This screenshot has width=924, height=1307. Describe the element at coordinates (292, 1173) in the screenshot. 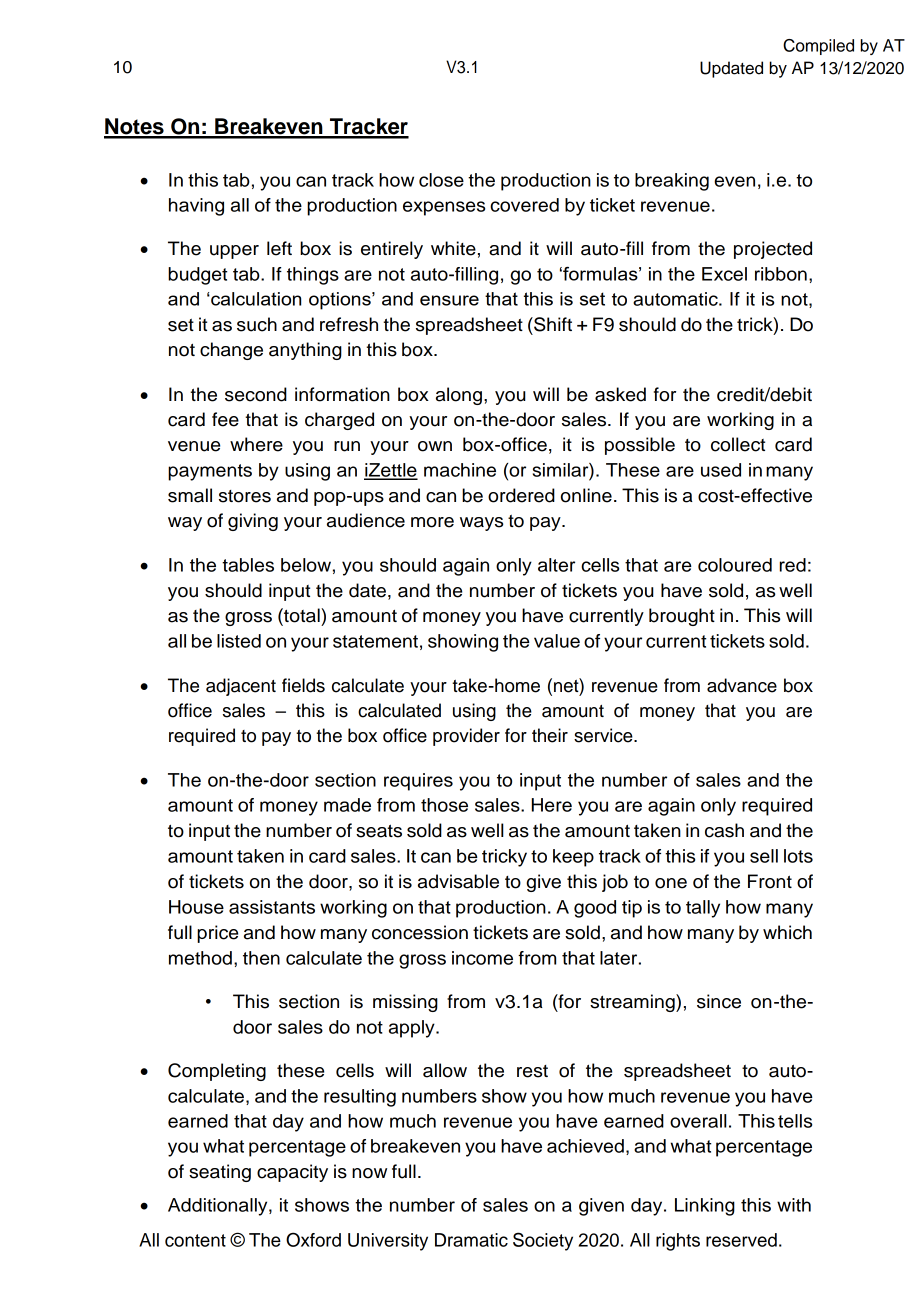

I see `capacity` at that location.
